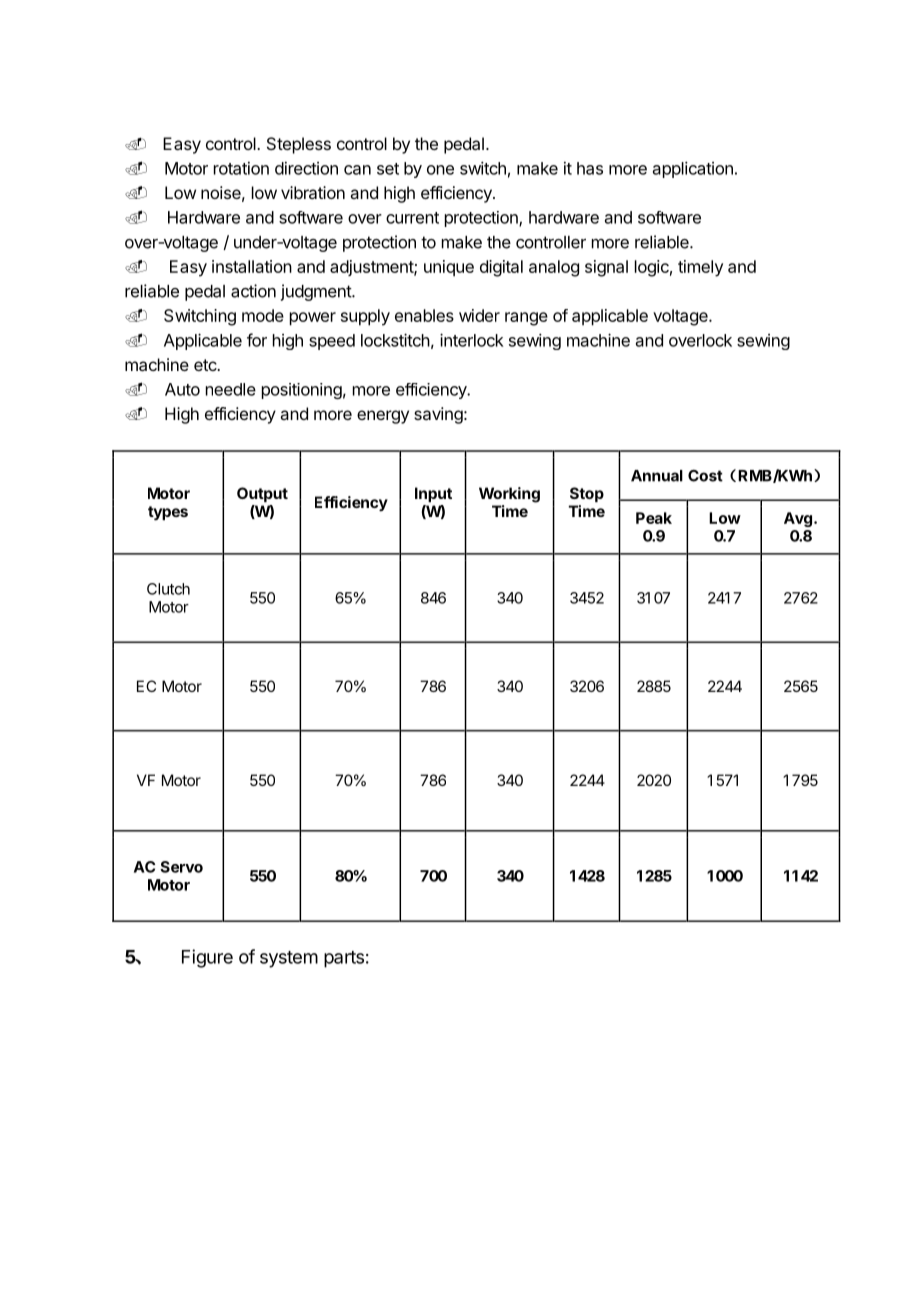  What do you see at coordinates (654, 518) in the screenshot?
I see `Peak` at bounding box center [654, 518].
